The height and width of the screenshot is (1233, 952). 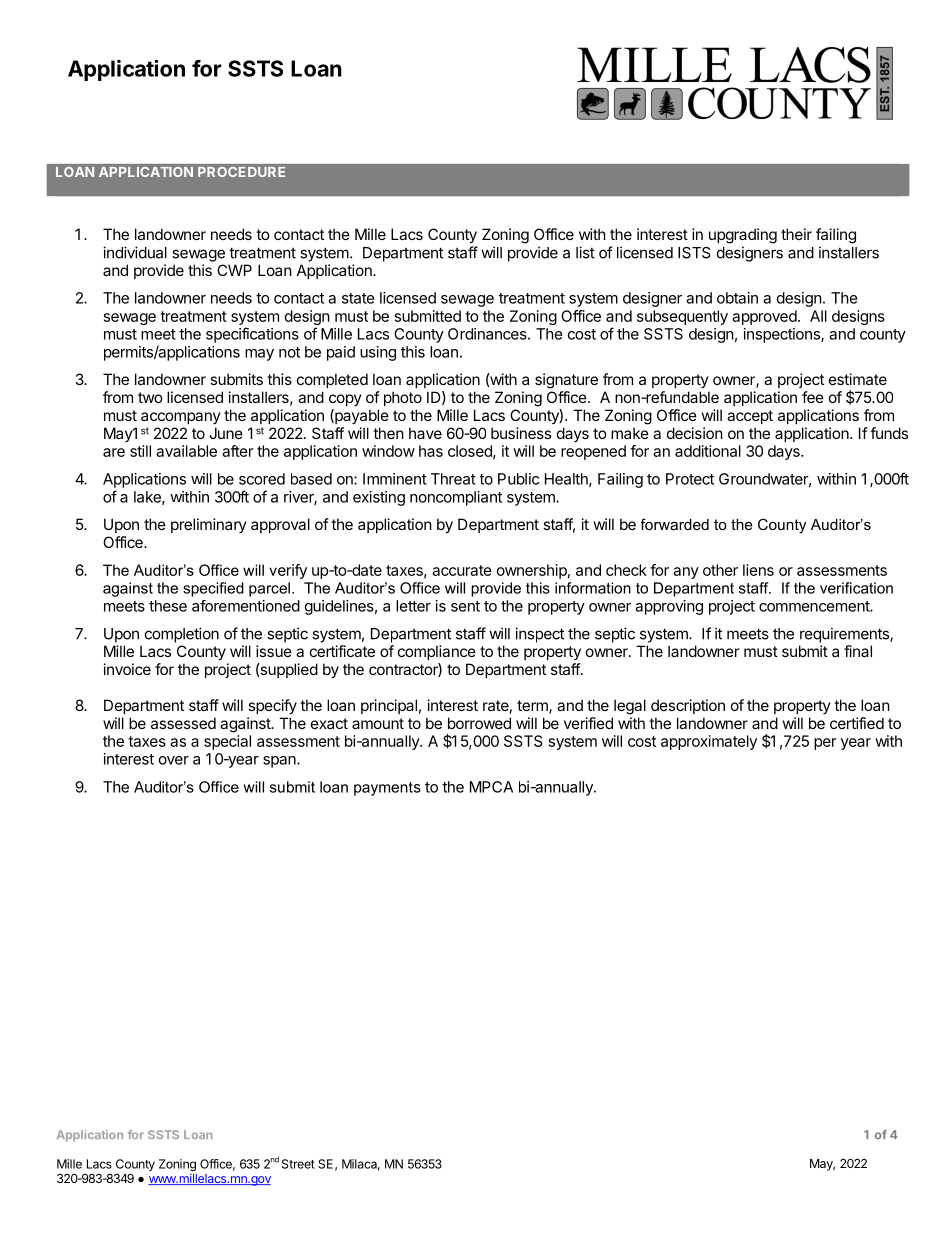 I want to click on approximately, so click(x=709, y=742).
